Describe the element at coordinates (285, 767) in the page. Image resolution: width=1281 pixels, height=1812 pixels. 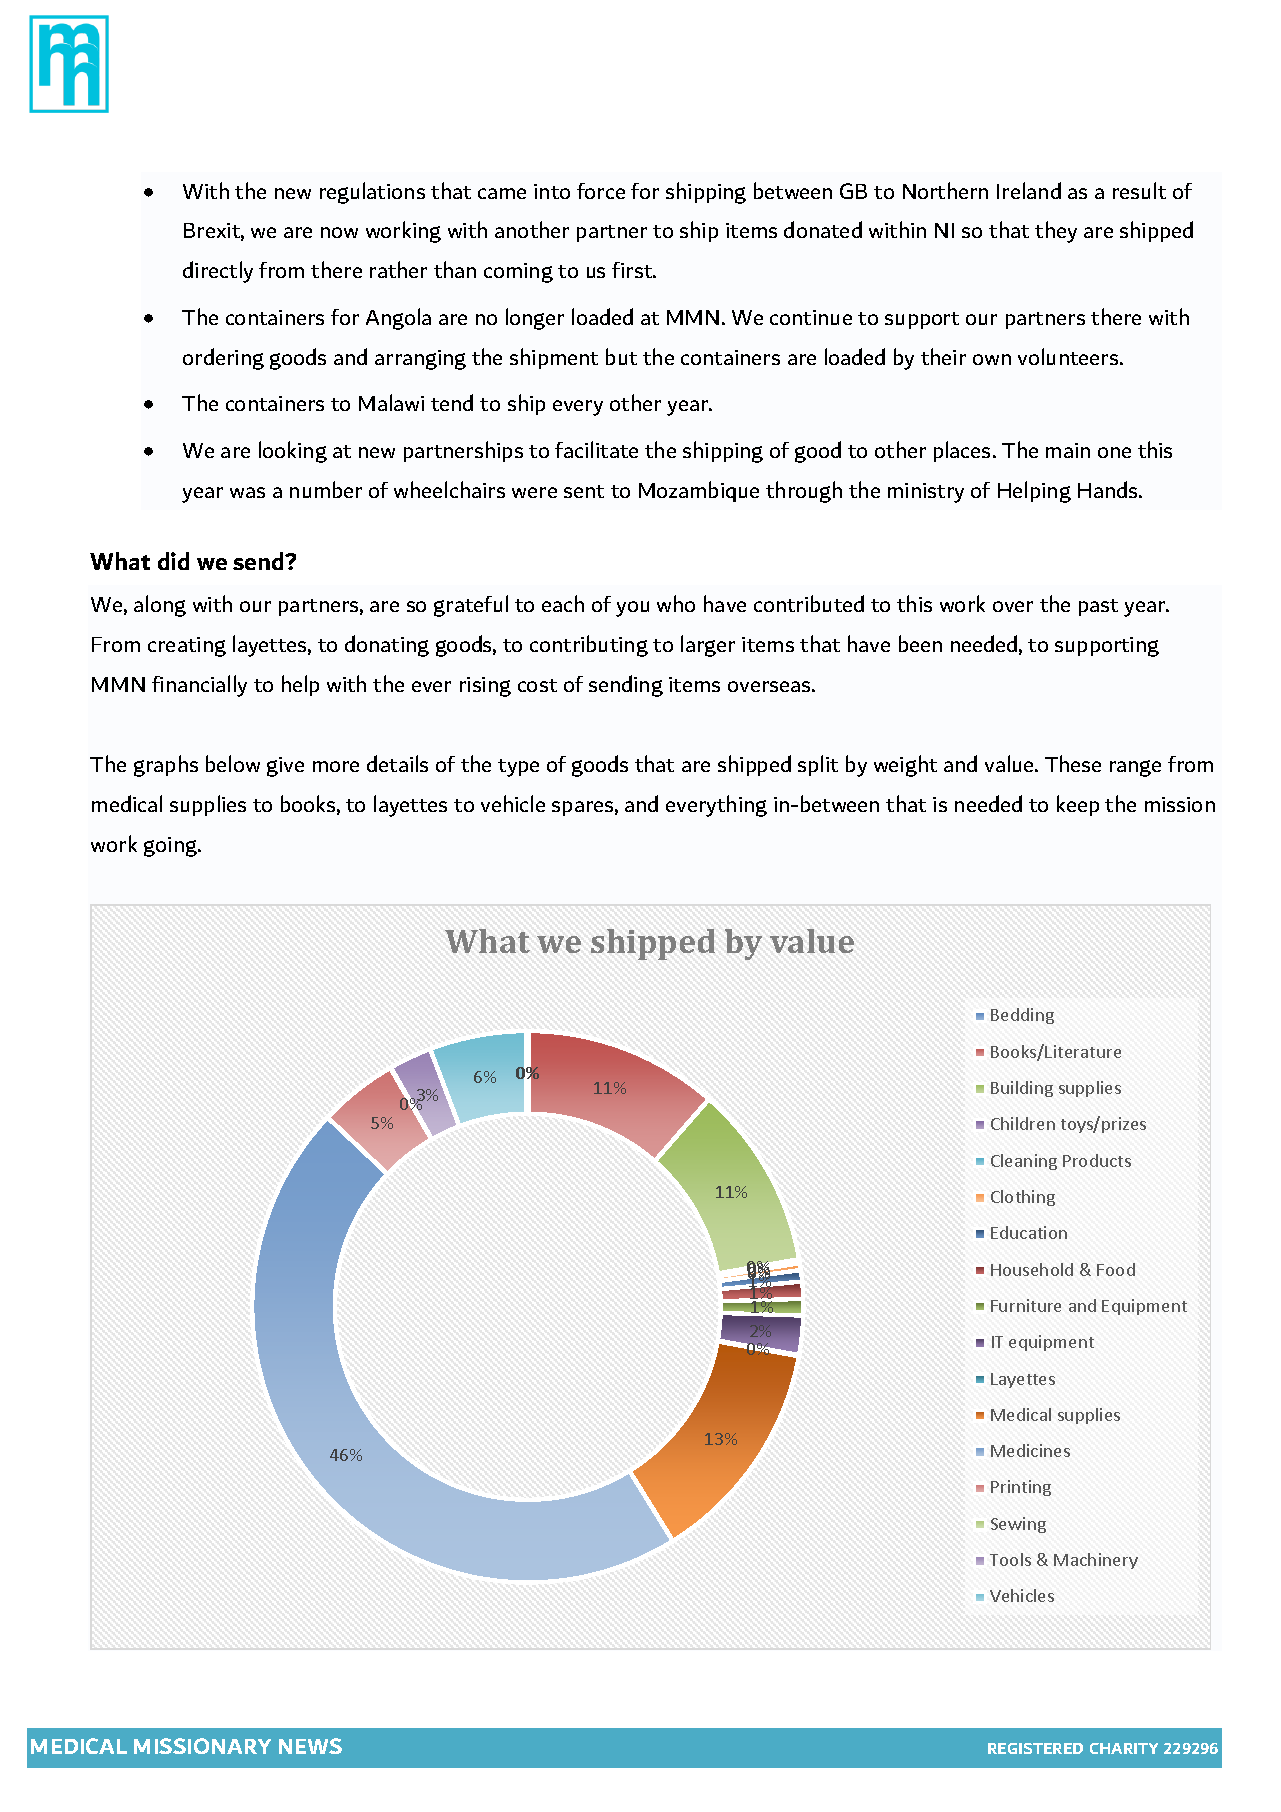
I see `give` at that location.
